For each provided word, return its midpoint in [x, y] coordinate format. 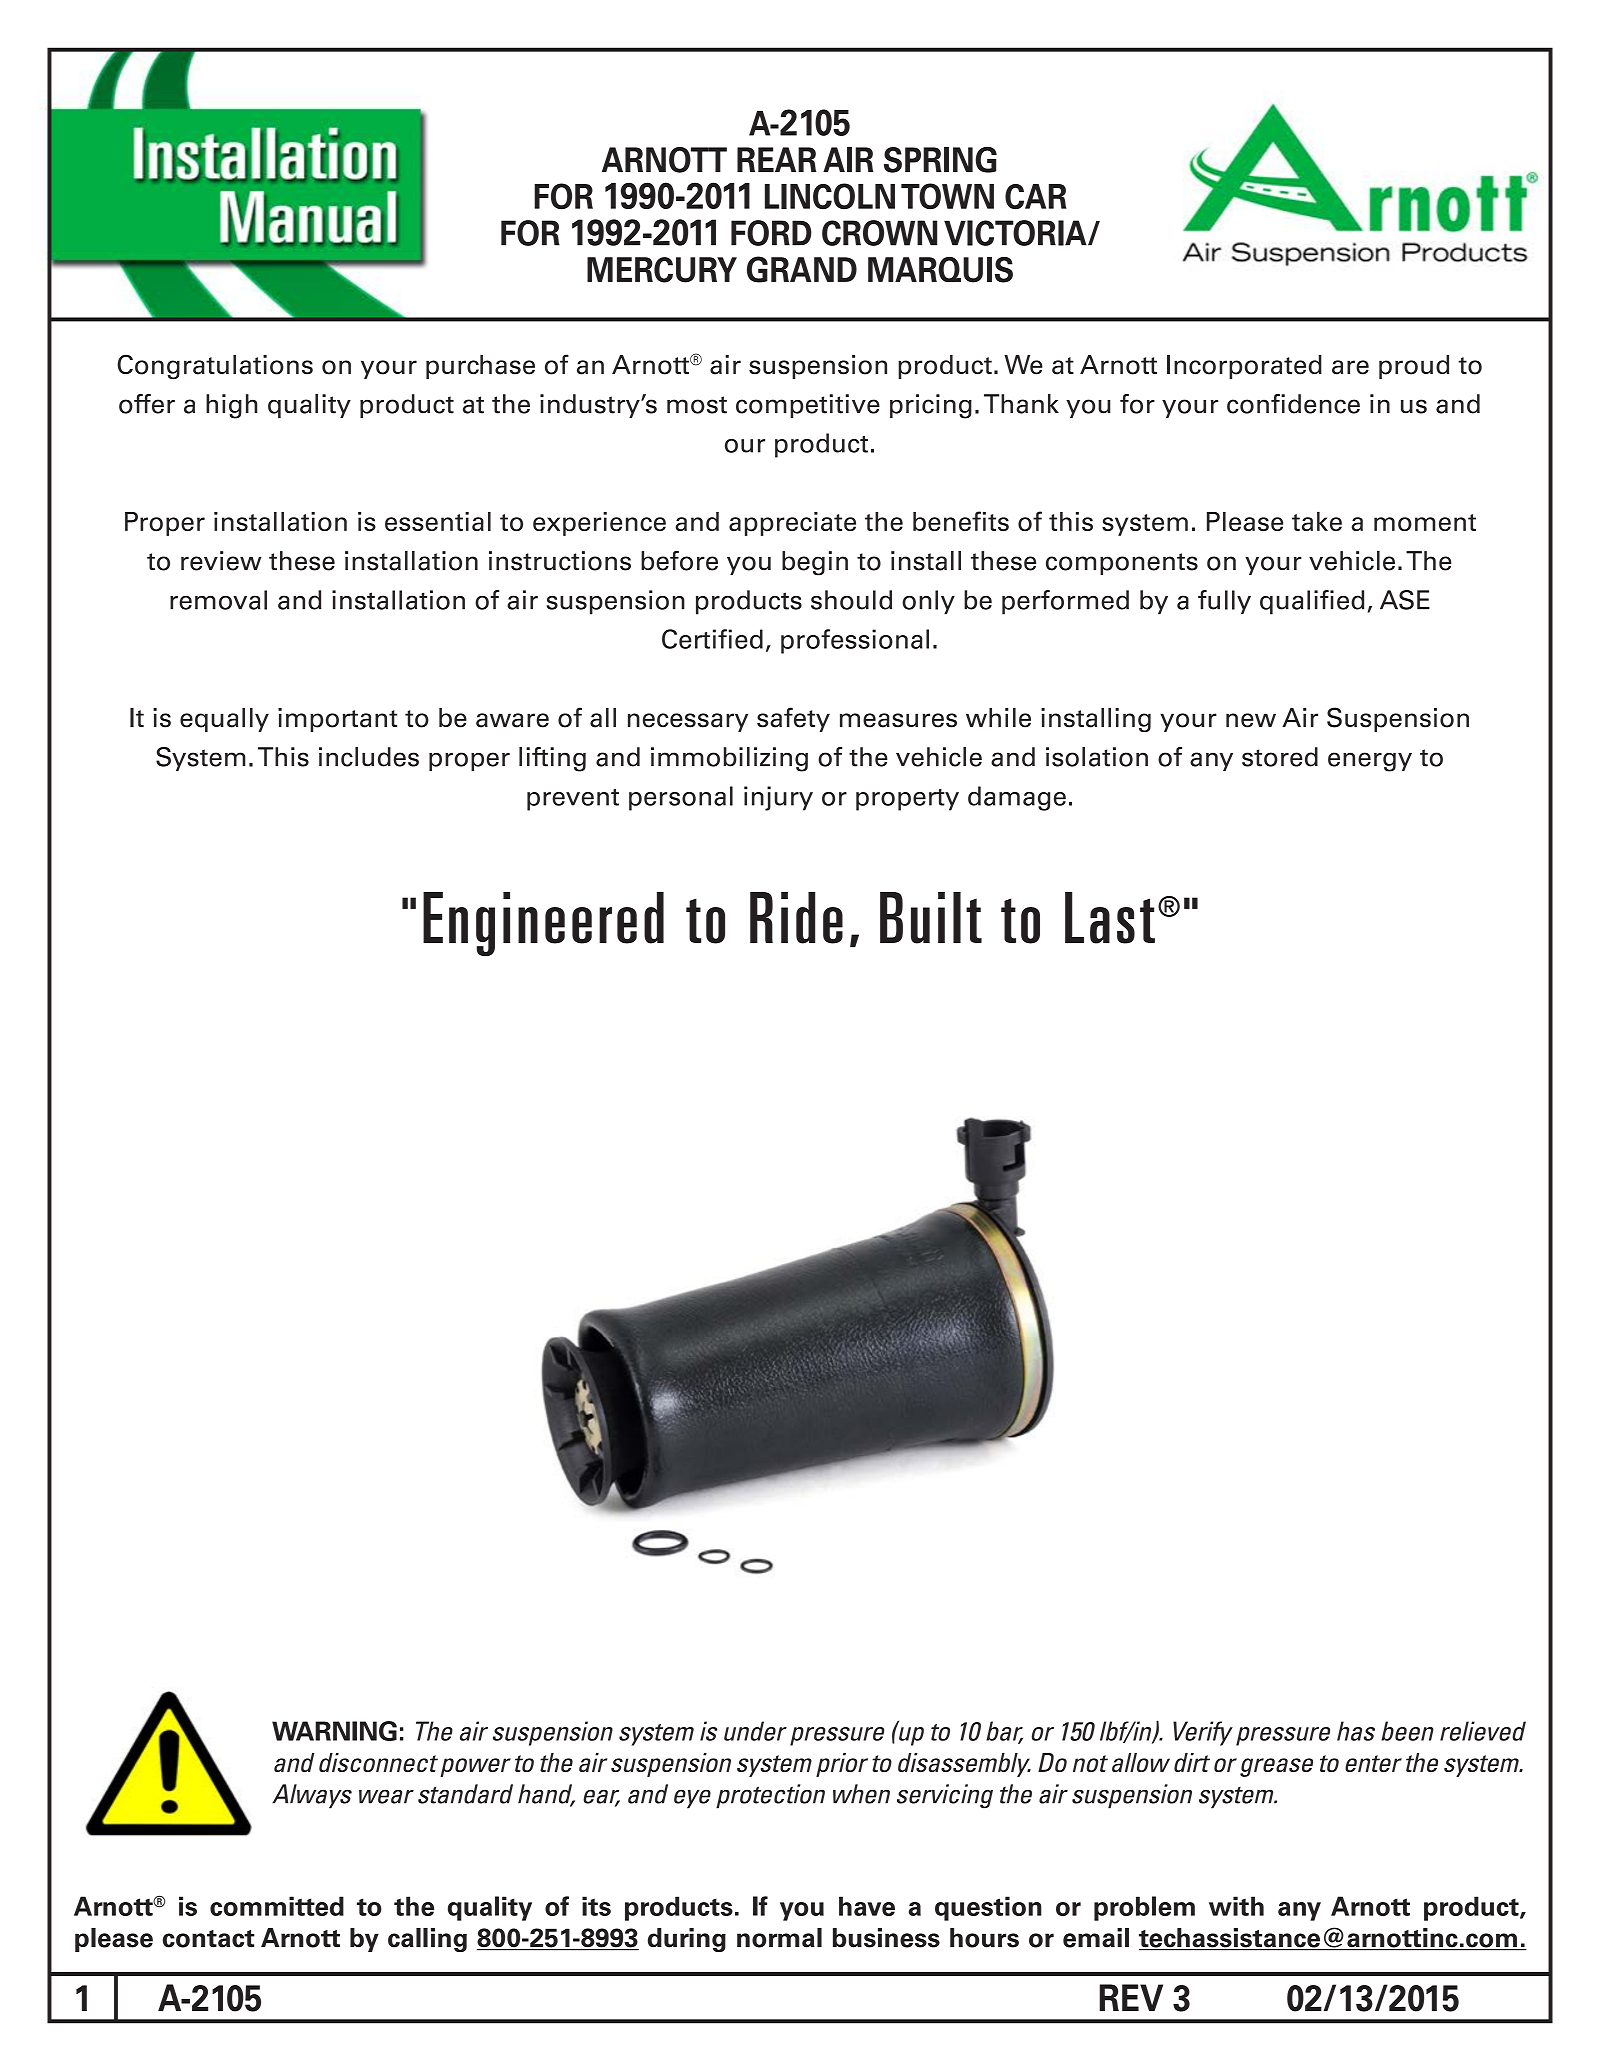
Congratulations [215, 366]
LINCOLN [830, 196]
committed [277, 1906]
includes [369, 757]
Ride [796, 918]
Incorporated [1244, 367]
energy [1370, 762]
